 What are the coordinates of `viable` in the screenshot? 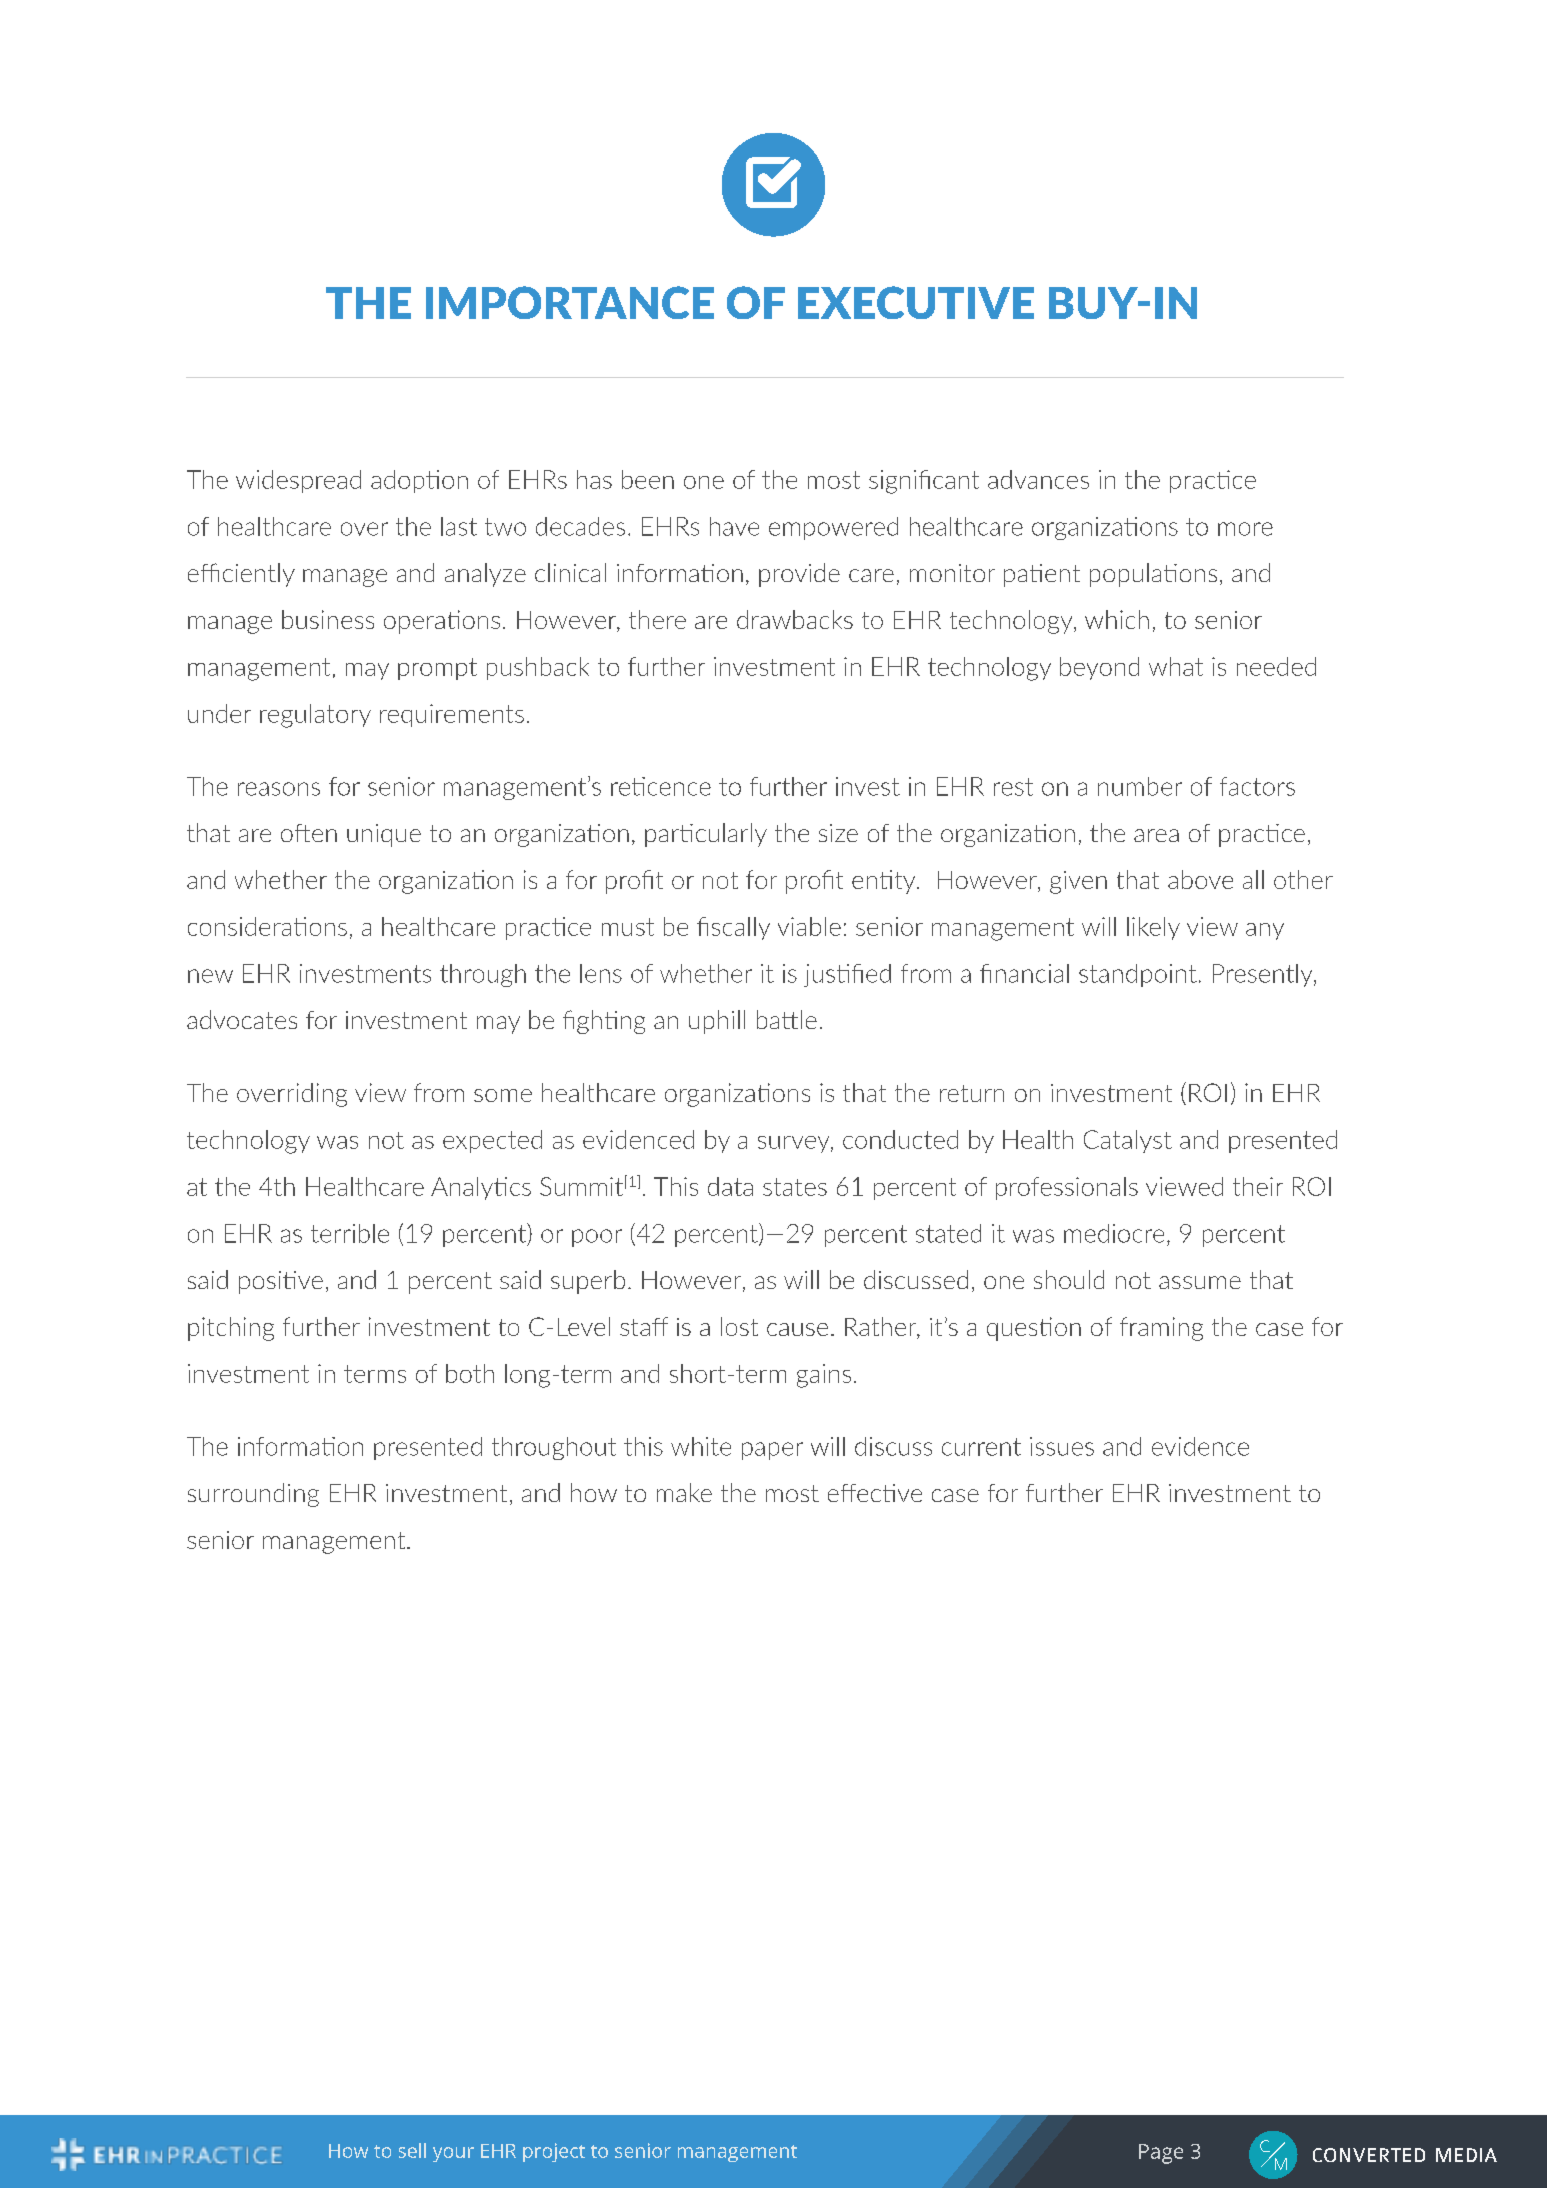 It's located at (809, 926).
